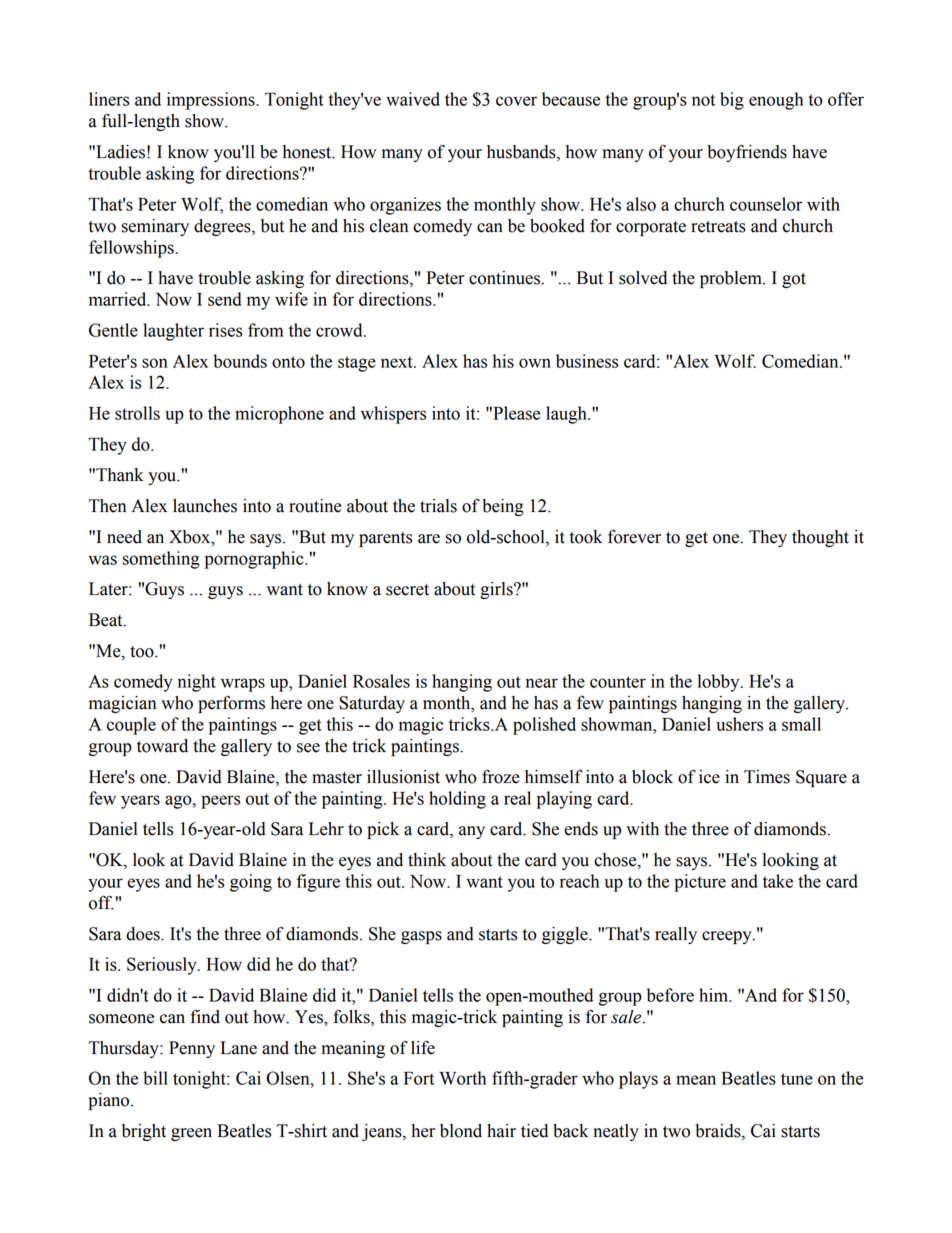 The width and height of the page is (952, 1233). I want to click on own, so click(535, 363).
